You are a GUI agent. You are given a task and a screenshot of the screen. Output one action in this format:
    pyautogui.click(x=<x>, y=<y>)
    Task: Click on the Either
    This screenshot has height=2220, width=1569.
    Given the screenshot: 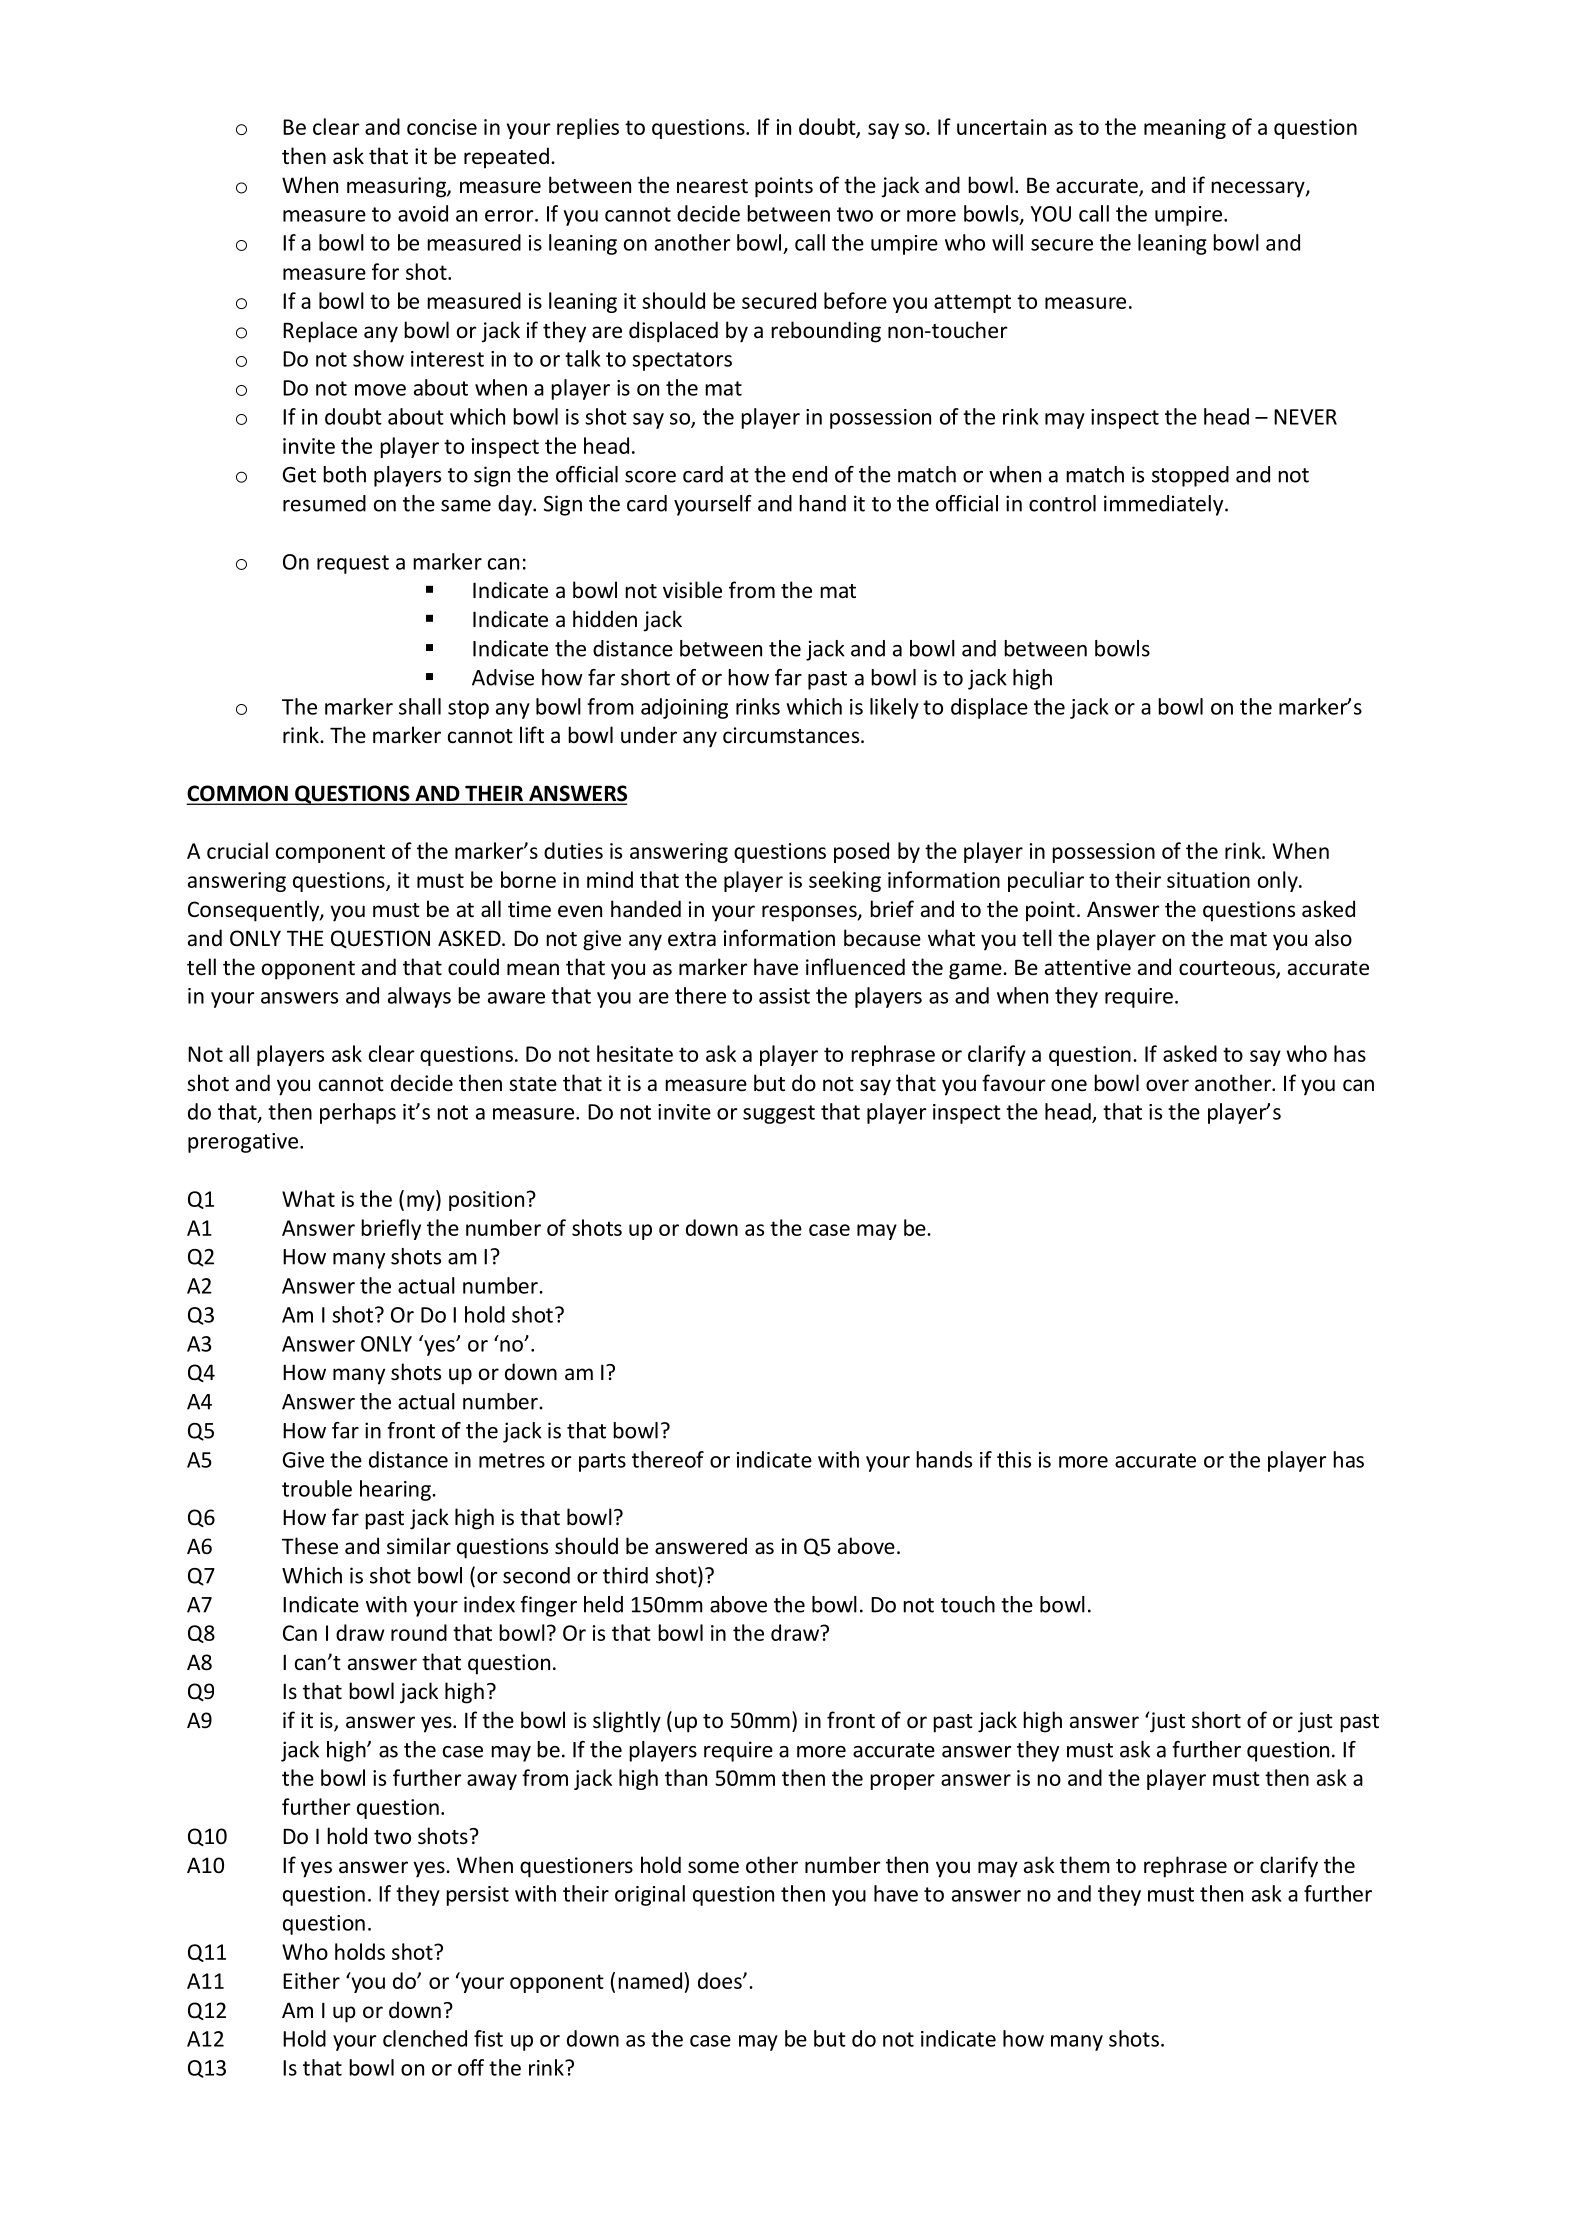 What is the action you would take?
    pyautogui.click(x=311, y=1980)
